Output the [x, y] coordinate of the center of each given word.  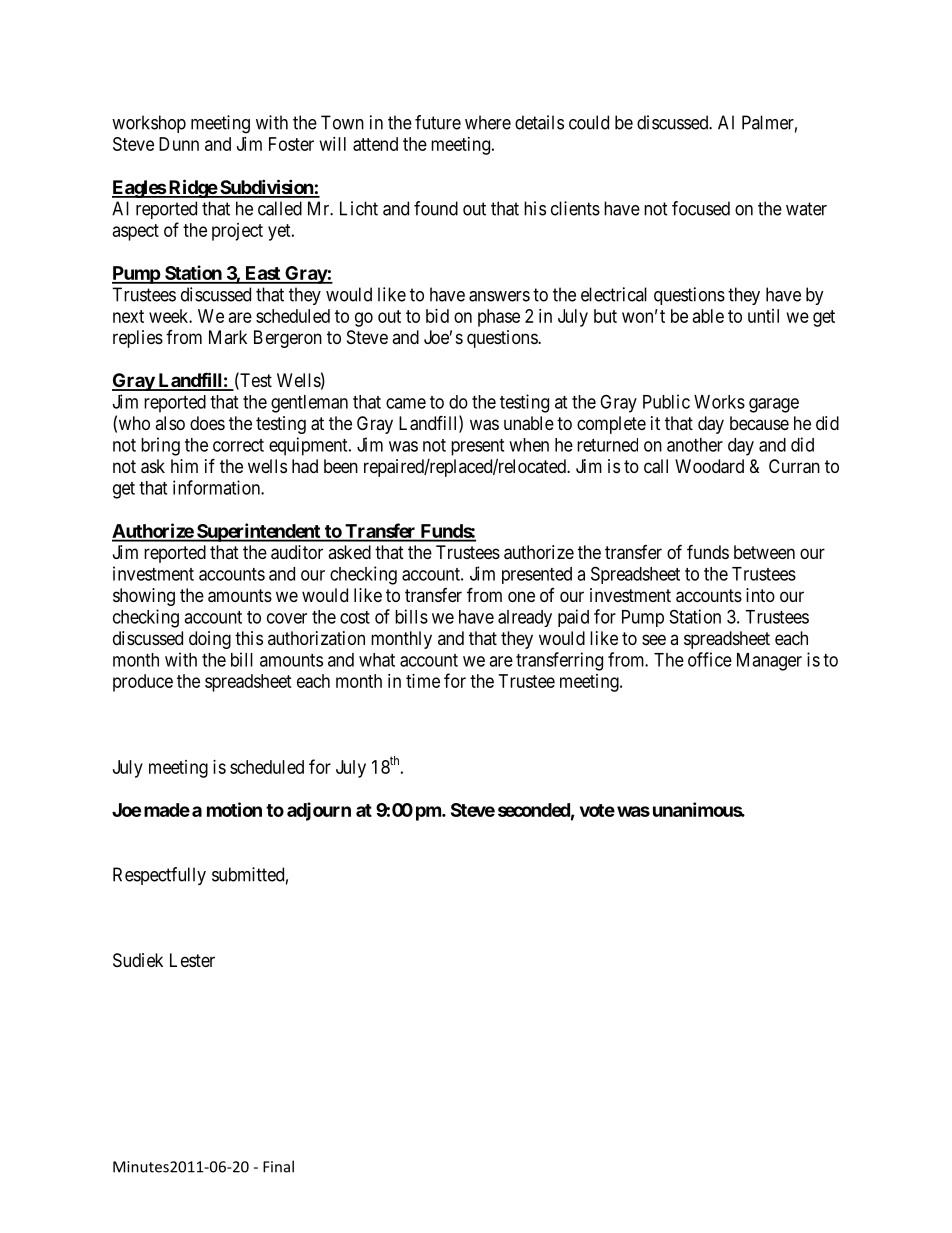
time [423, 681]
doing [210, 640]
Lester [192, 960]
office [710, 659]
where [488, 122]
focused [701, 208]
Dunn [179, 144]
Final [278, 1166]
